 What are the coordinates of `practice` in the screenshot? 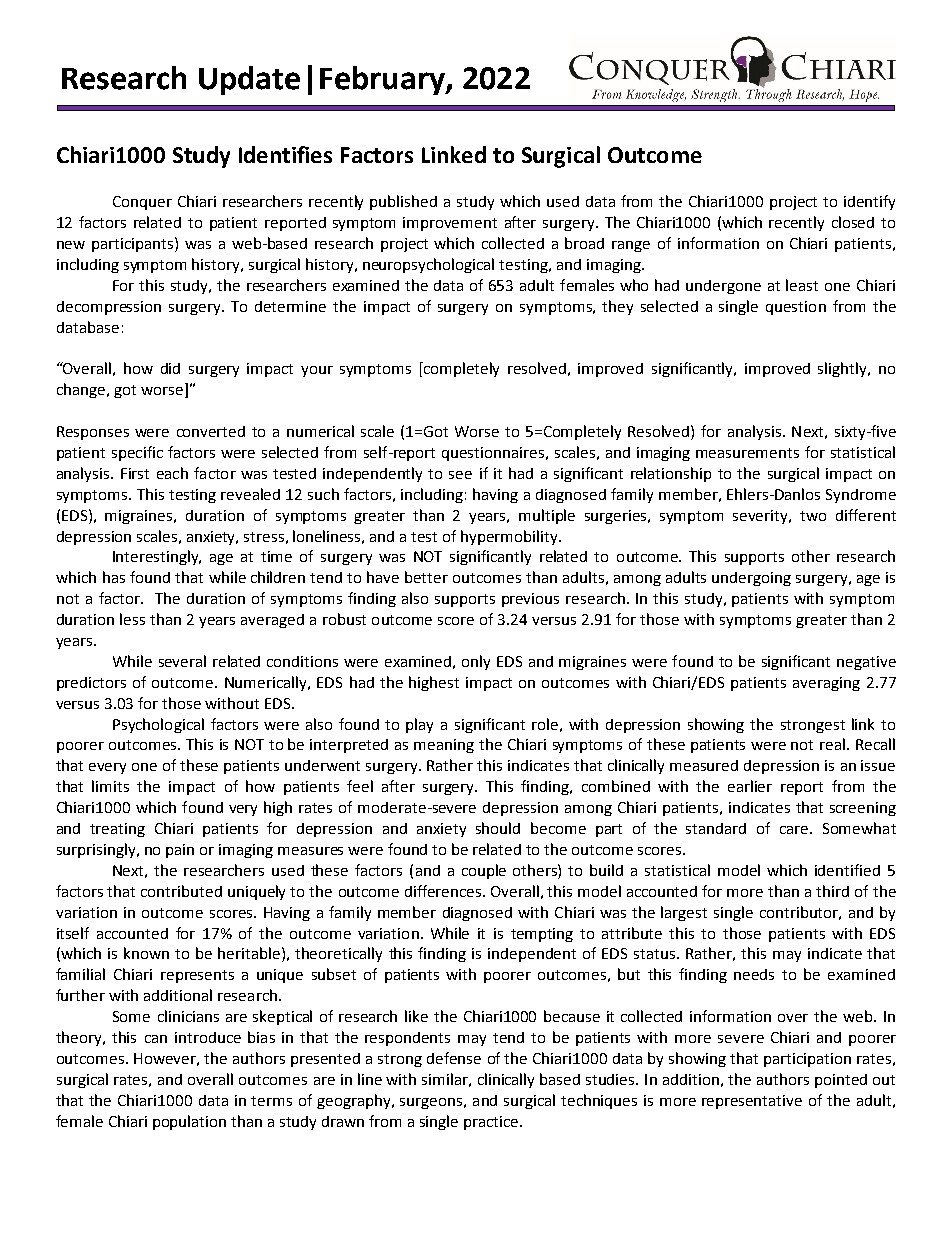 It's located at (492, 1123).
